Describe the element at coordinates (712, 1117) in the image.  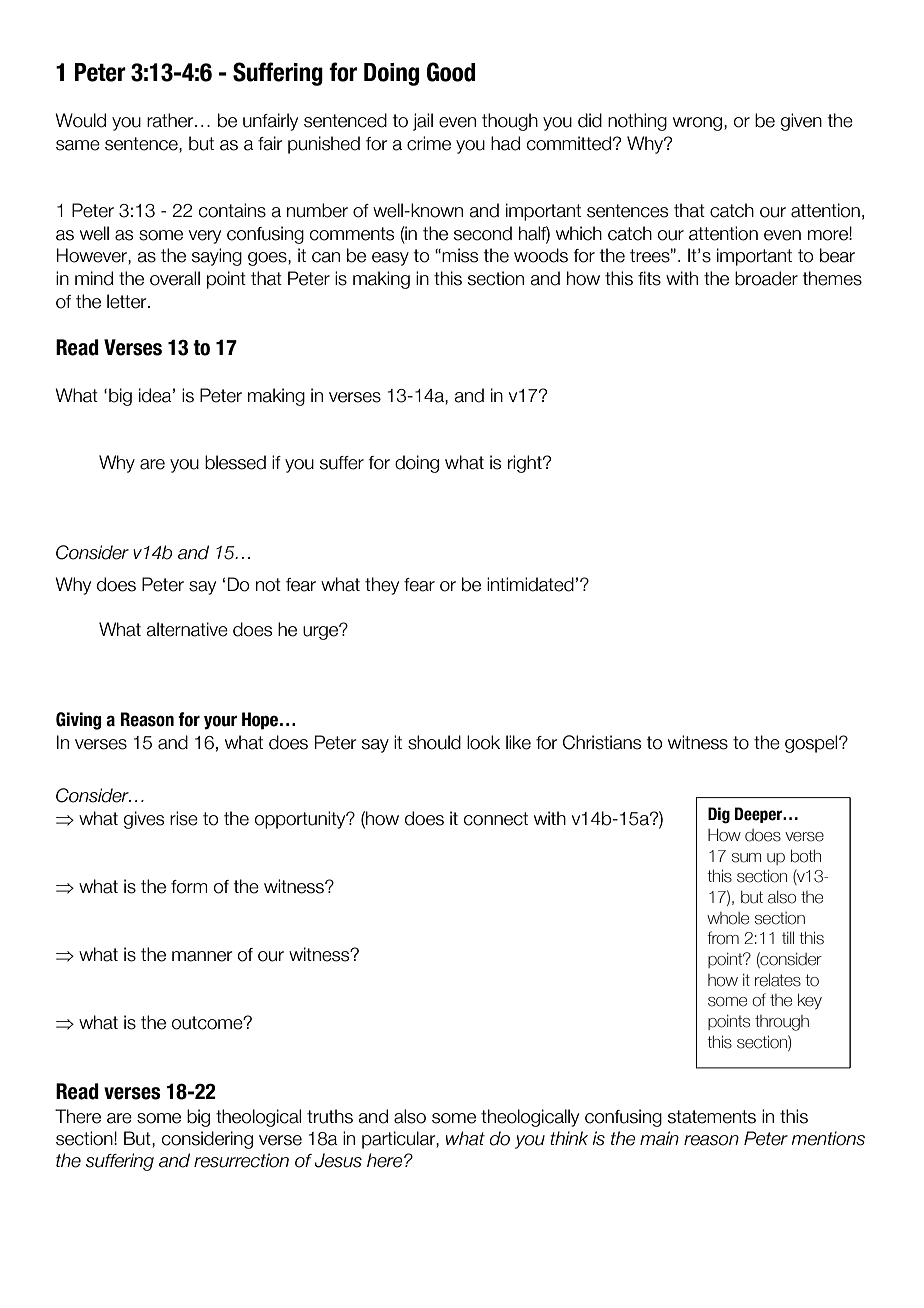
I see `statements` at that location.
